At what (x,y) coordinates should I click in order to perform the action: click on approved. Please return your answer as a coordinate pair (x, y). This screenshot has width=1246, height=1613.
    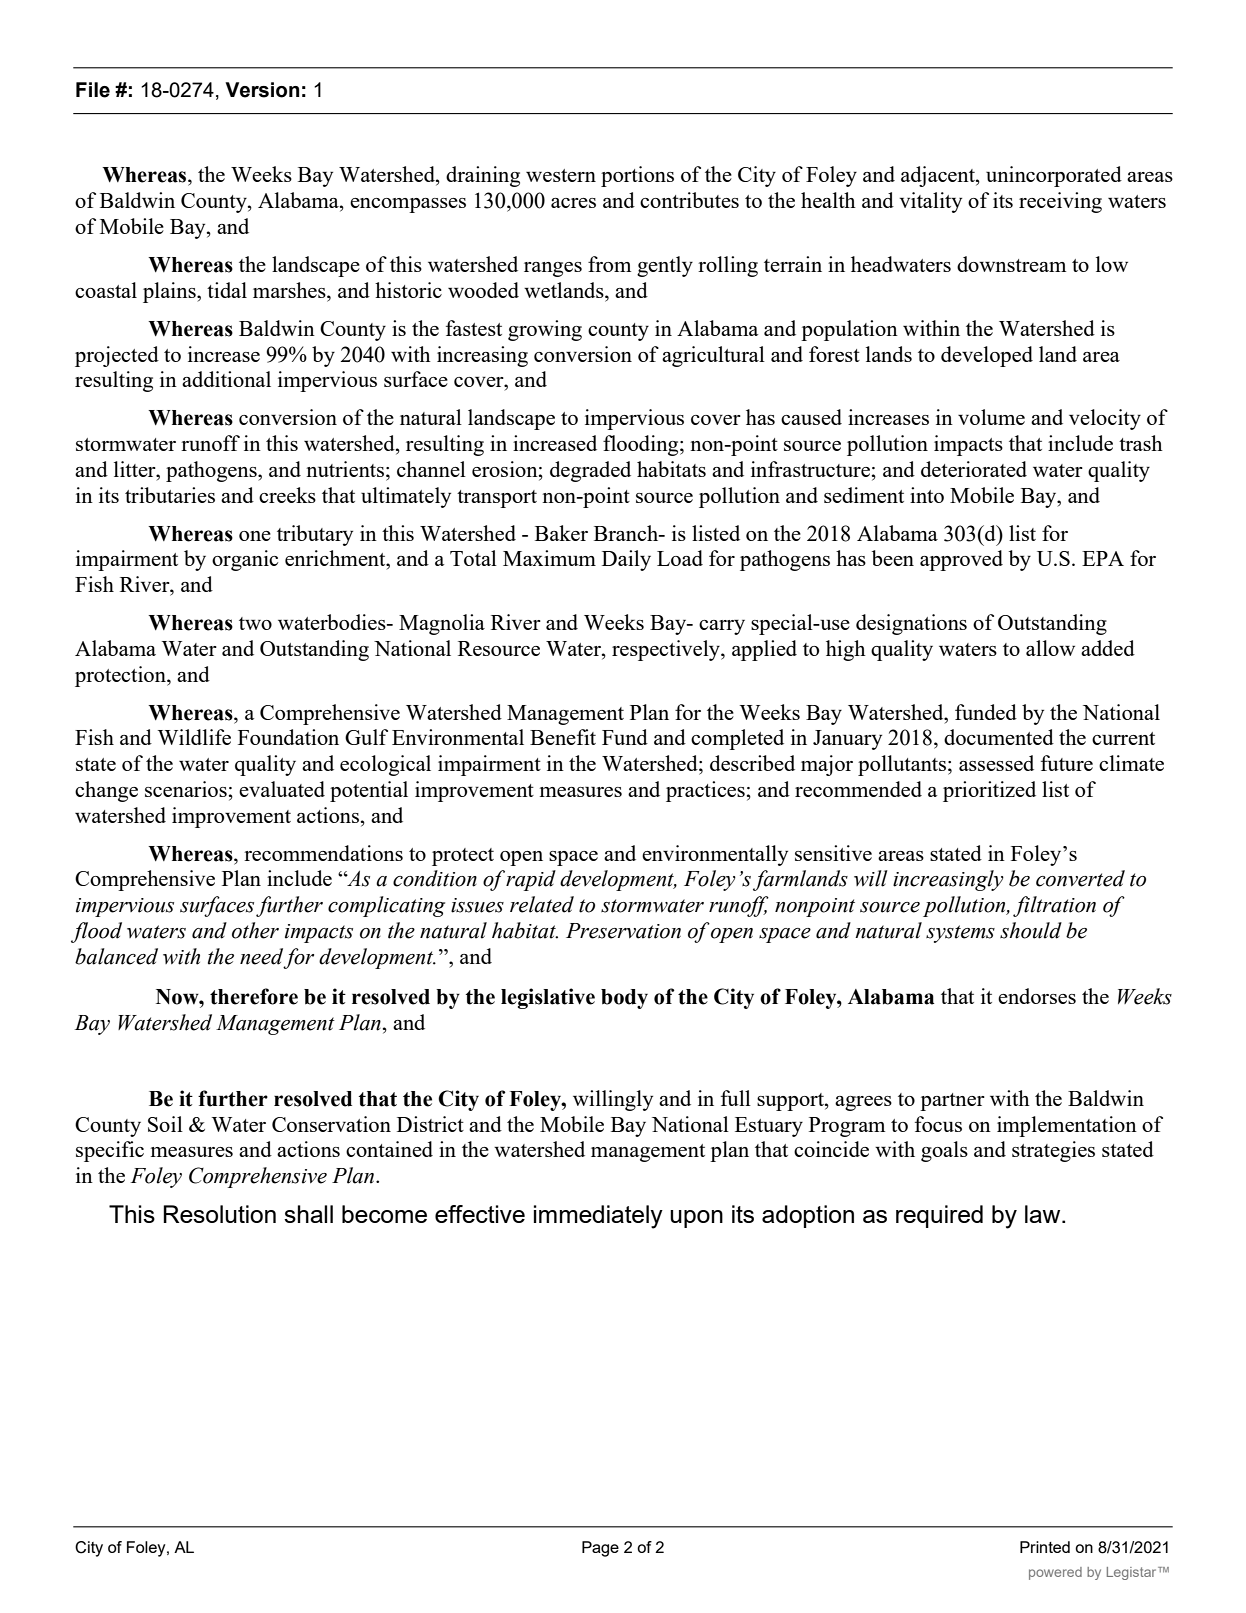
    Looking at the image, I should click on (961, 560).
